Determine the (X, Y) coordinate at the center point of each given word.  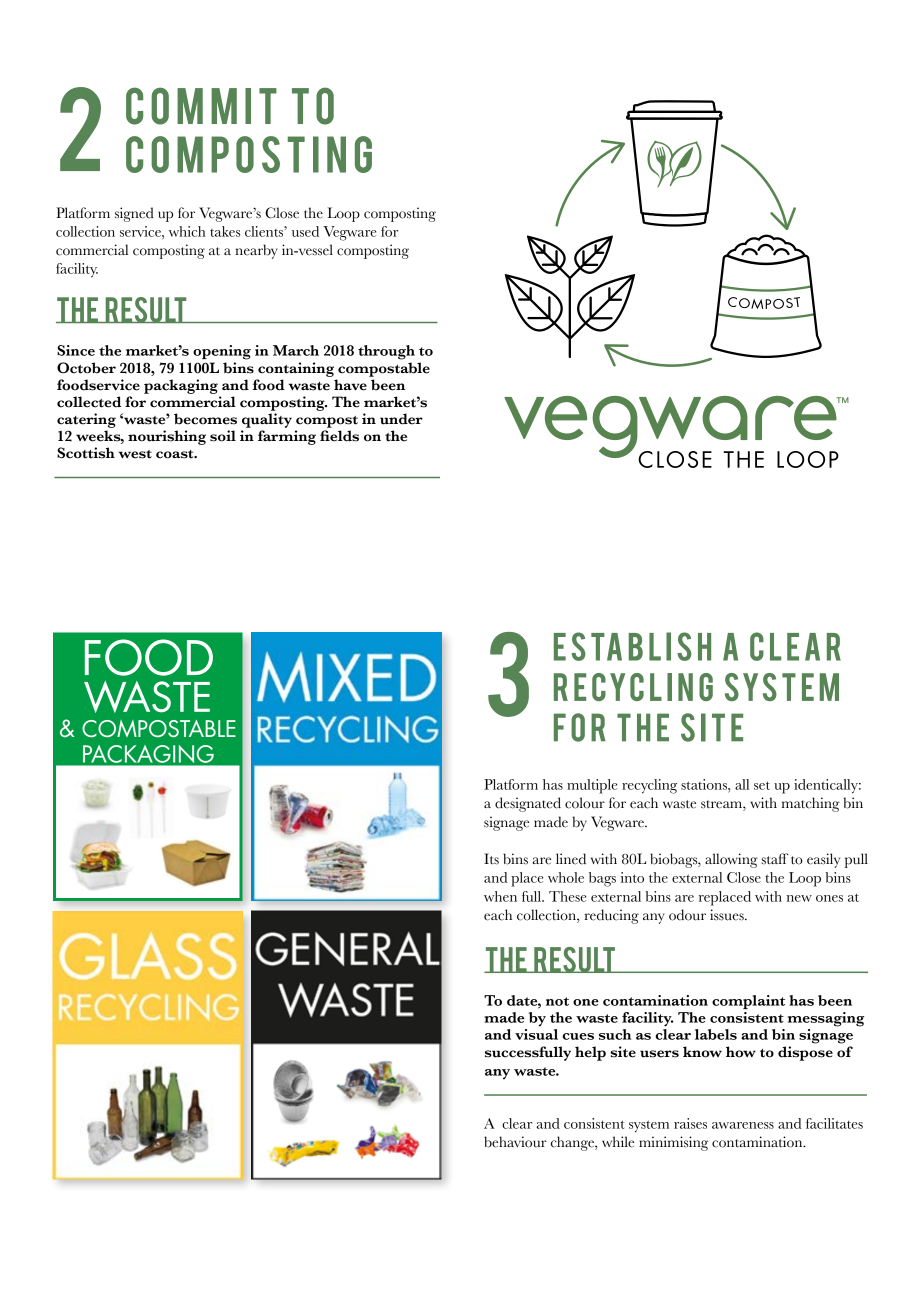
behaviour (515, 1142)
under (401, 419)
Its (491, 859)
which (187, 231)
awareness (743, 1125)
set (762, 785)
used (305, 231)
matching (811, 804)
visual (536, 1034)
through (386, 352)
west (135, 454)
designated (528, 804)
